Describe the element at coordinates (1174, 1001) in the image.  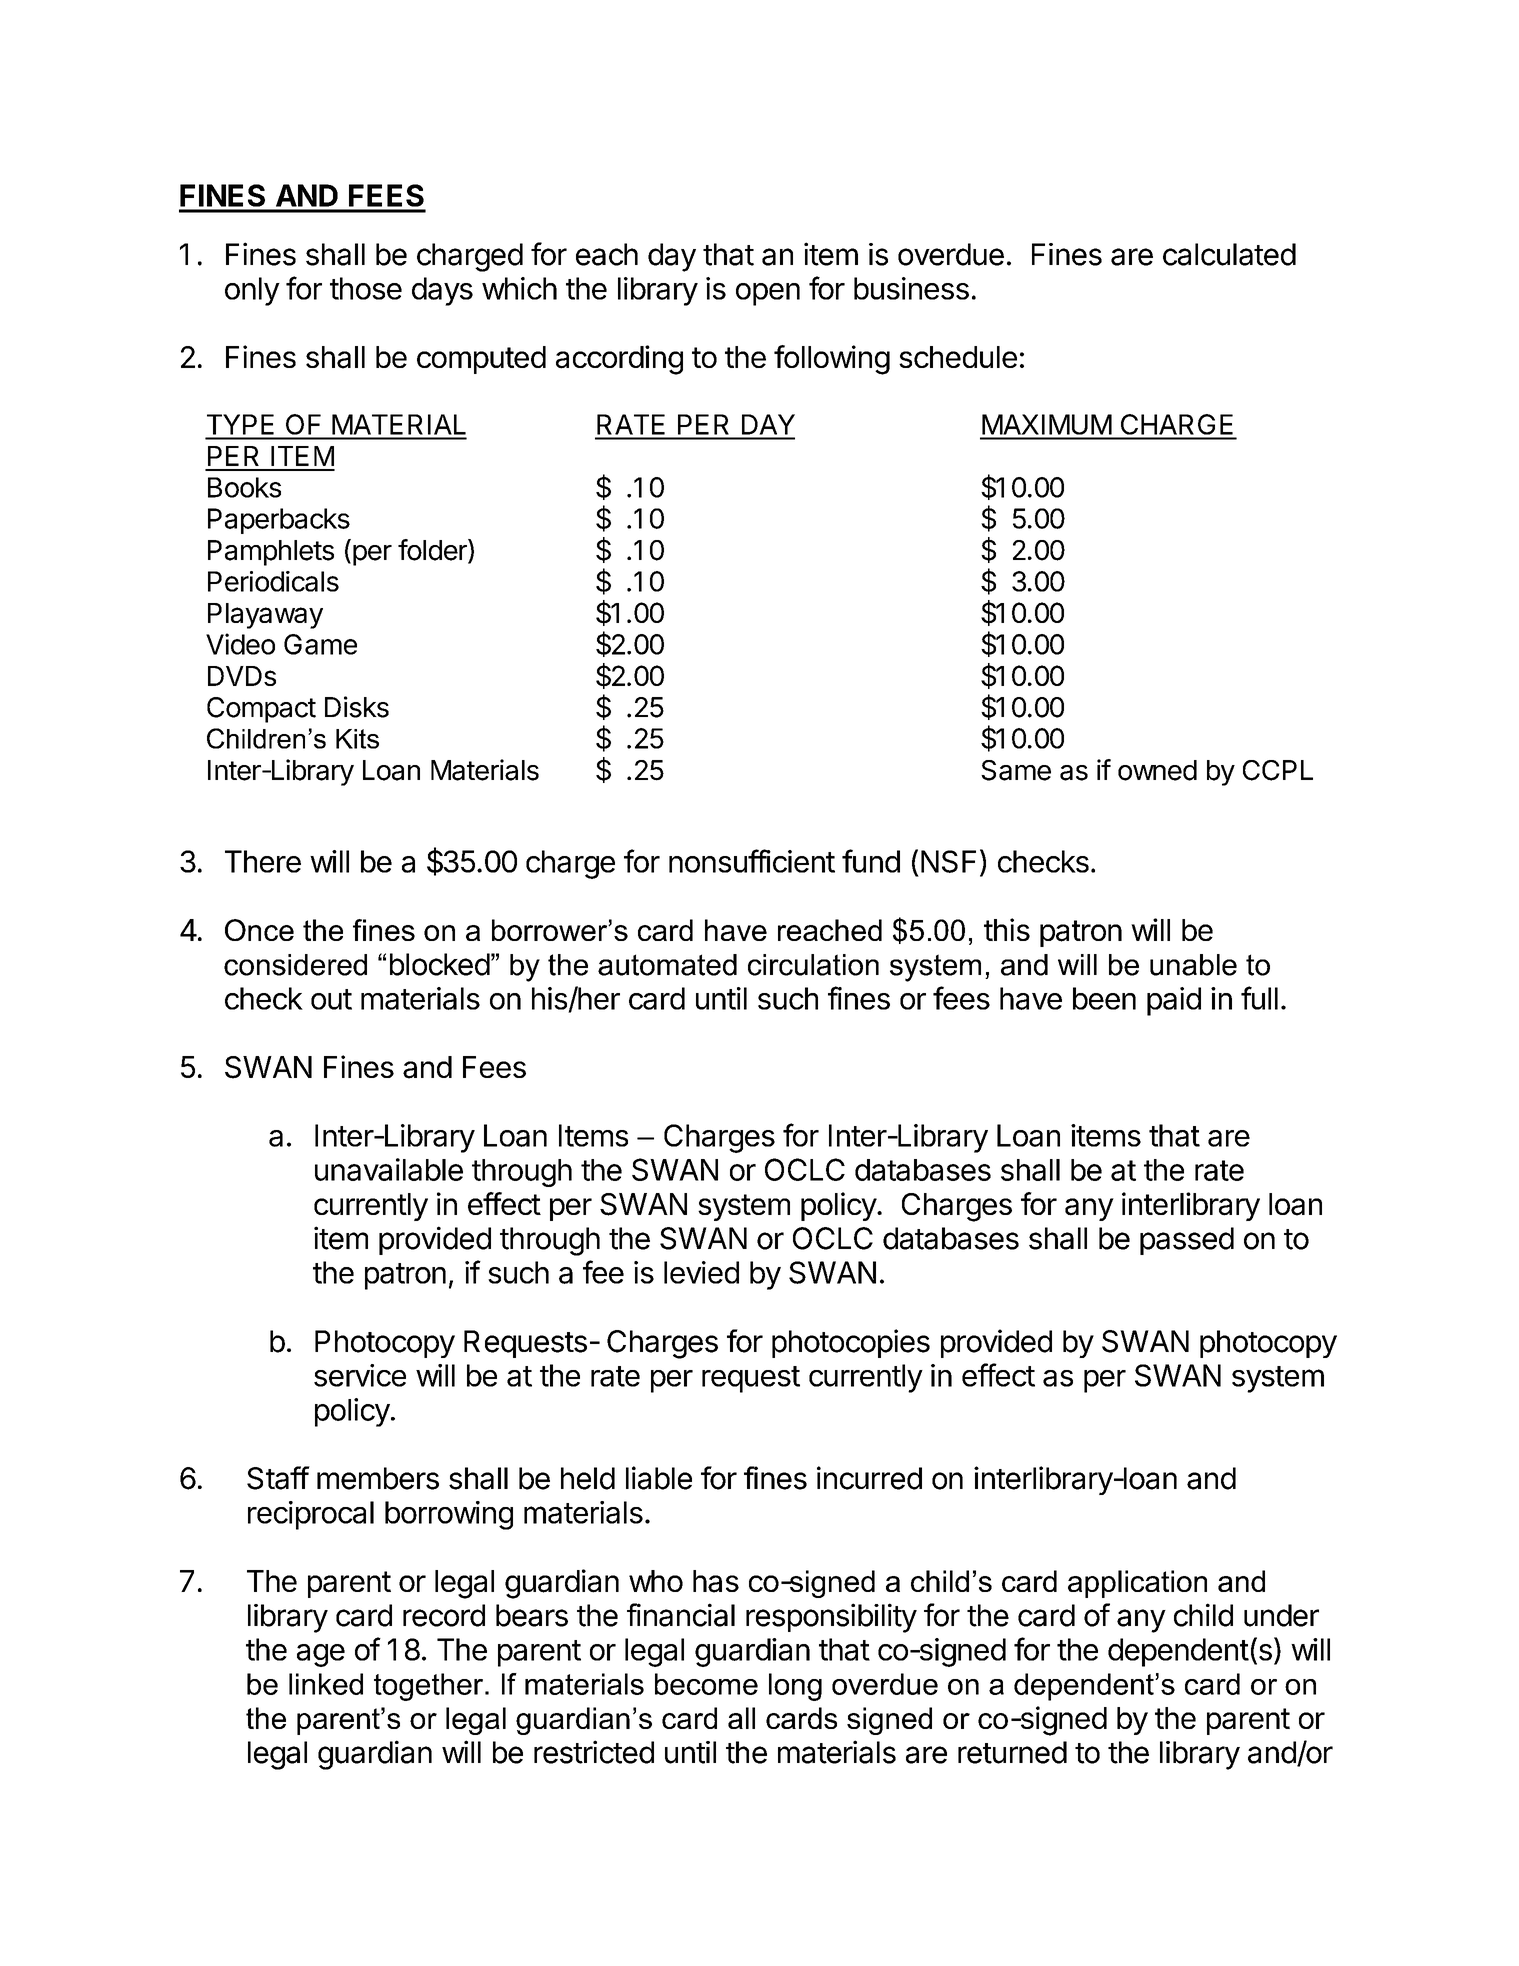
I see `paid` at that location.
